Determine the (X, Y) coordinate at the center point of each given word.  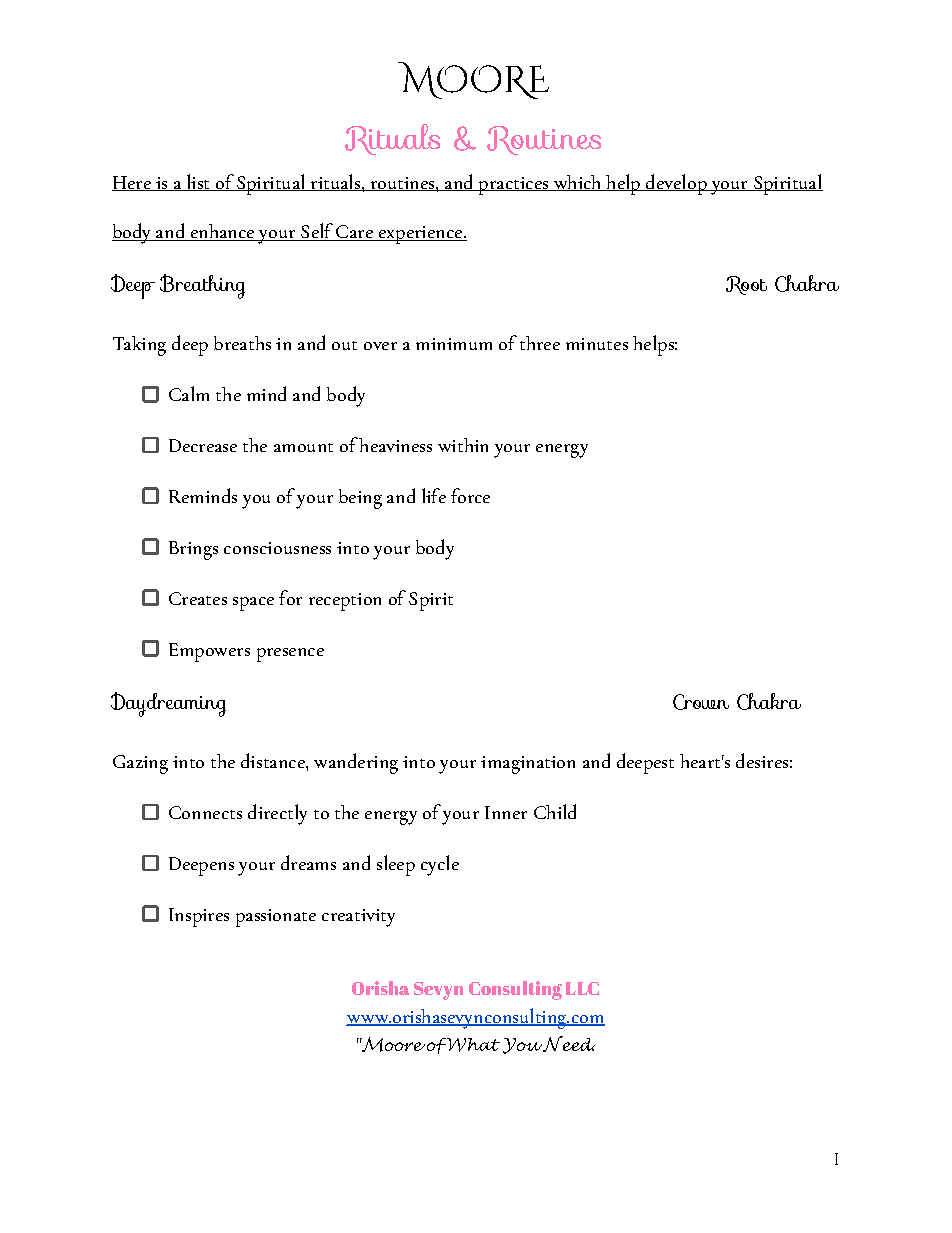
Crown (701, 702)
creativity (358, 918)
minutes (597, 344)
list (198, 182)
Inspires (199, 917)
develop (676, 184)
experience (421, 235)
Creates (198, 598)
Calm (189, 393)
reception (345, 602)
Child (555, 811)
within (463, 445)
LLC (582, 988)
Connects (205, 812)
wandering (356, 763)
